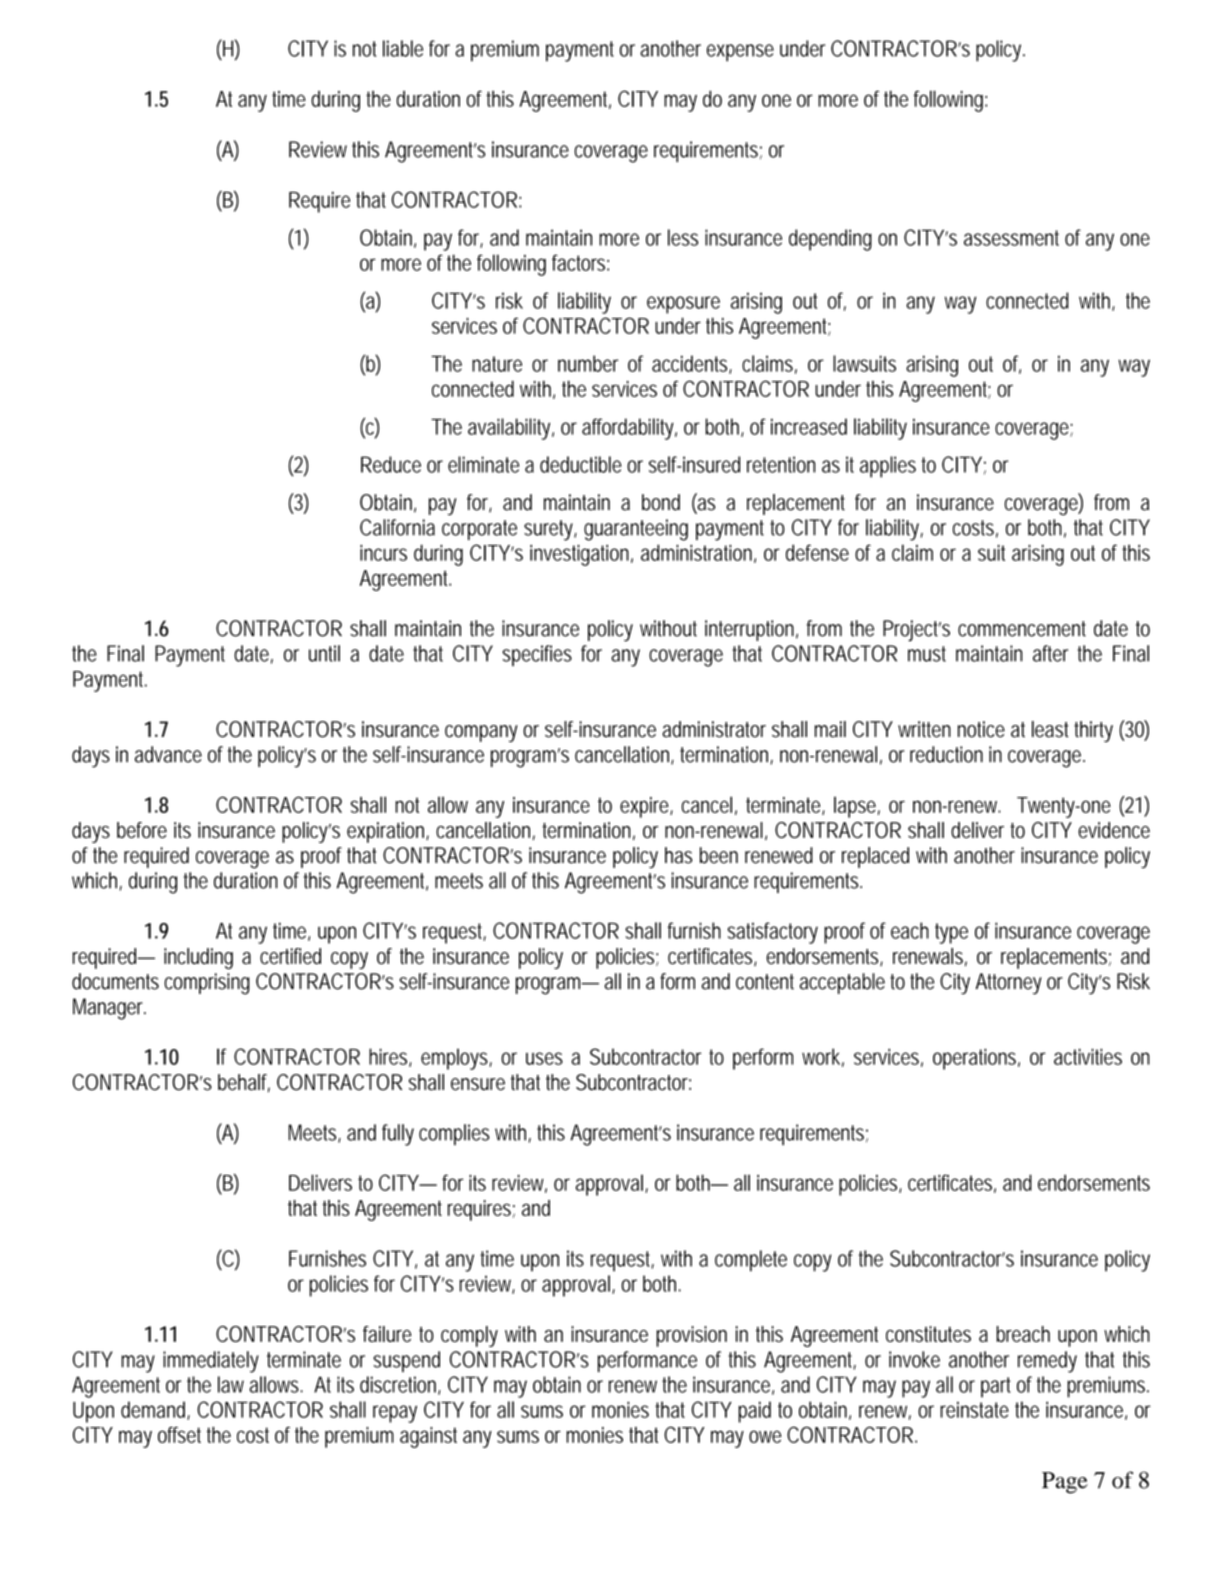  I want to click on liable, so click(403, 48).
